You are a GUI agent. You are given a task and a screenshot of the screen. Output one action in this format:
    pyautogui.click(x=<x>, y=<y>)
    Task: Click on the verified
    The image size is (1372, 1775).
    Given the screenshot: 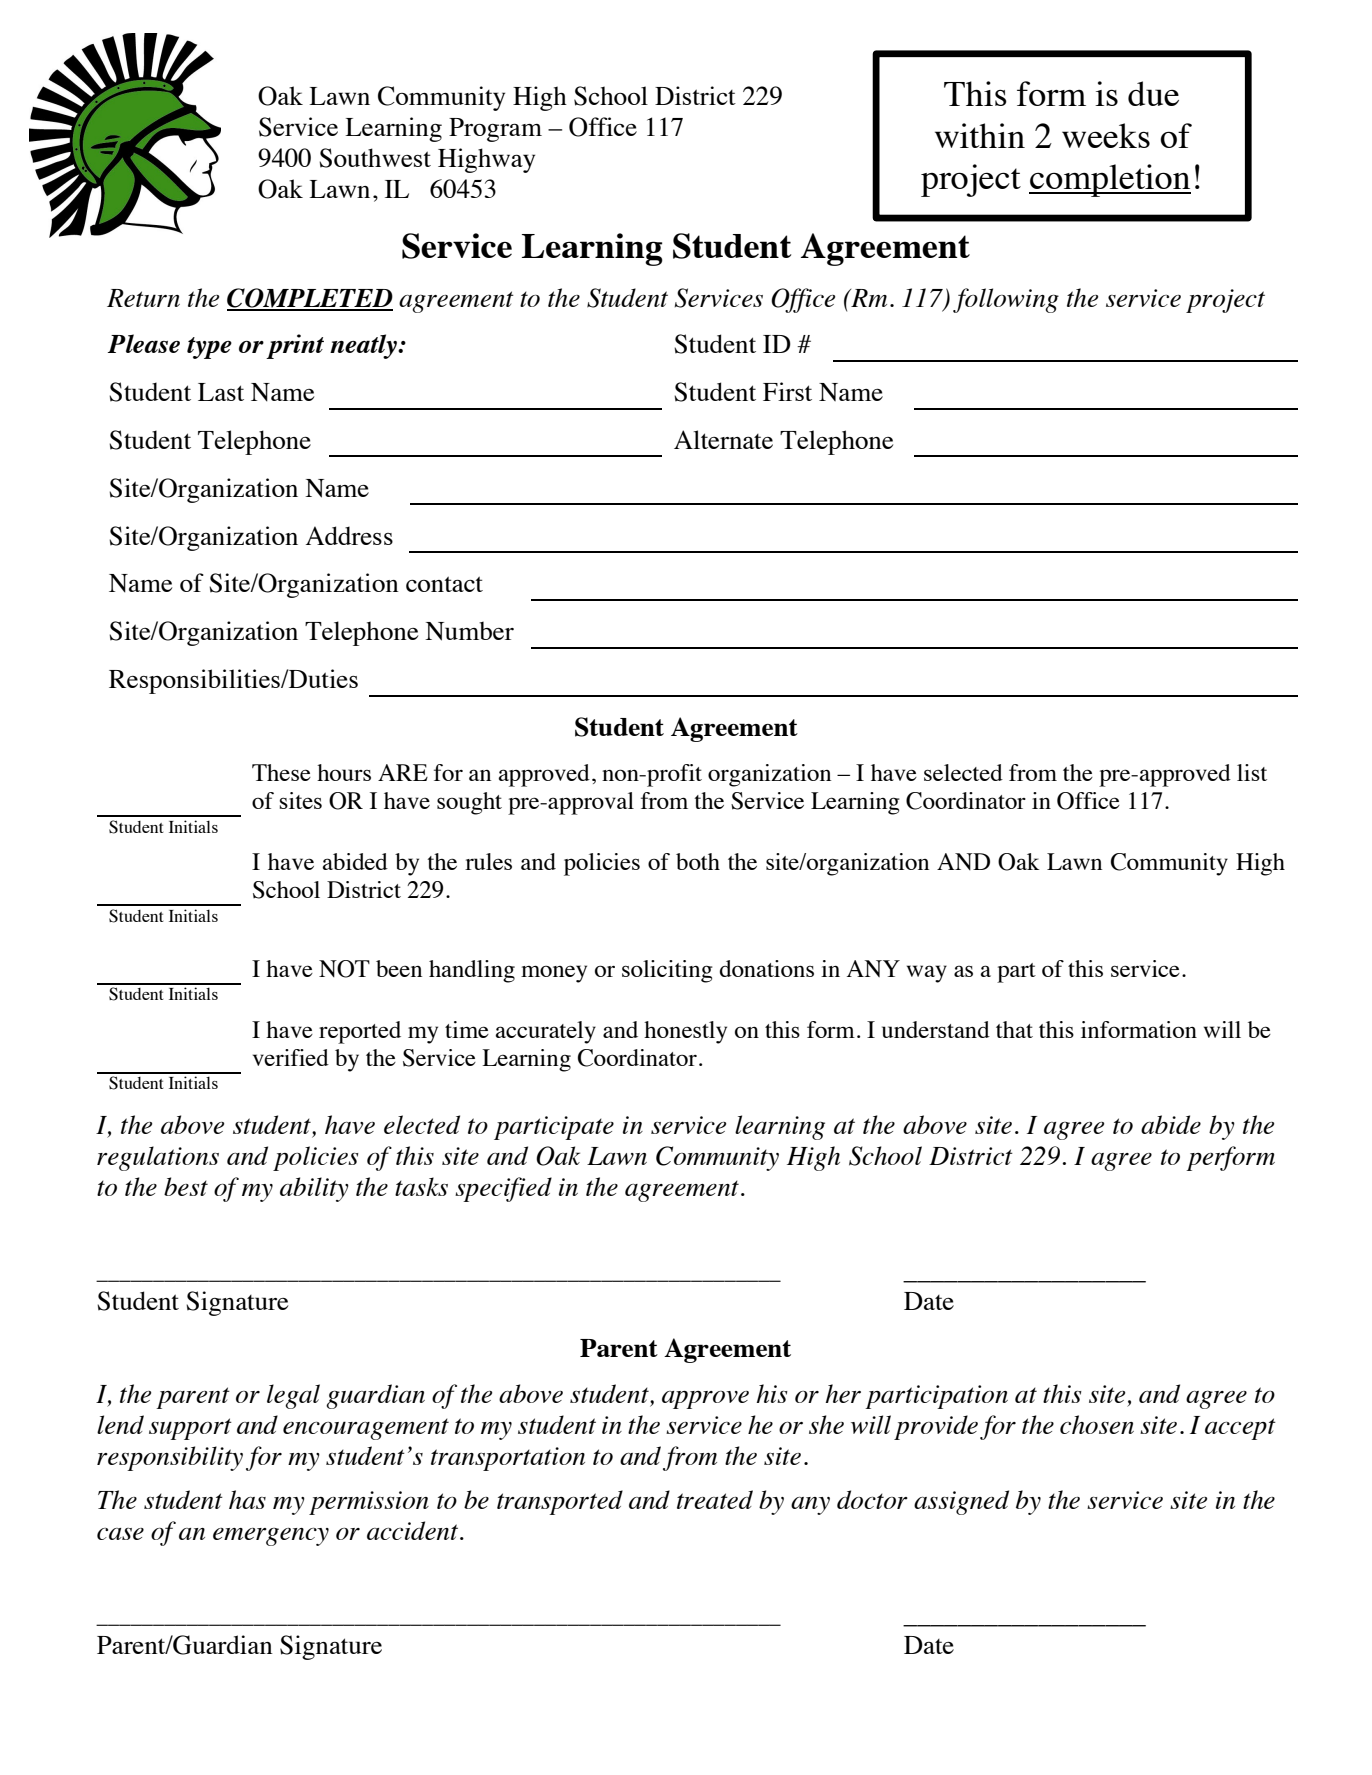 What is the action you would take?
    pyautogui.click(x=291, y=1057)
